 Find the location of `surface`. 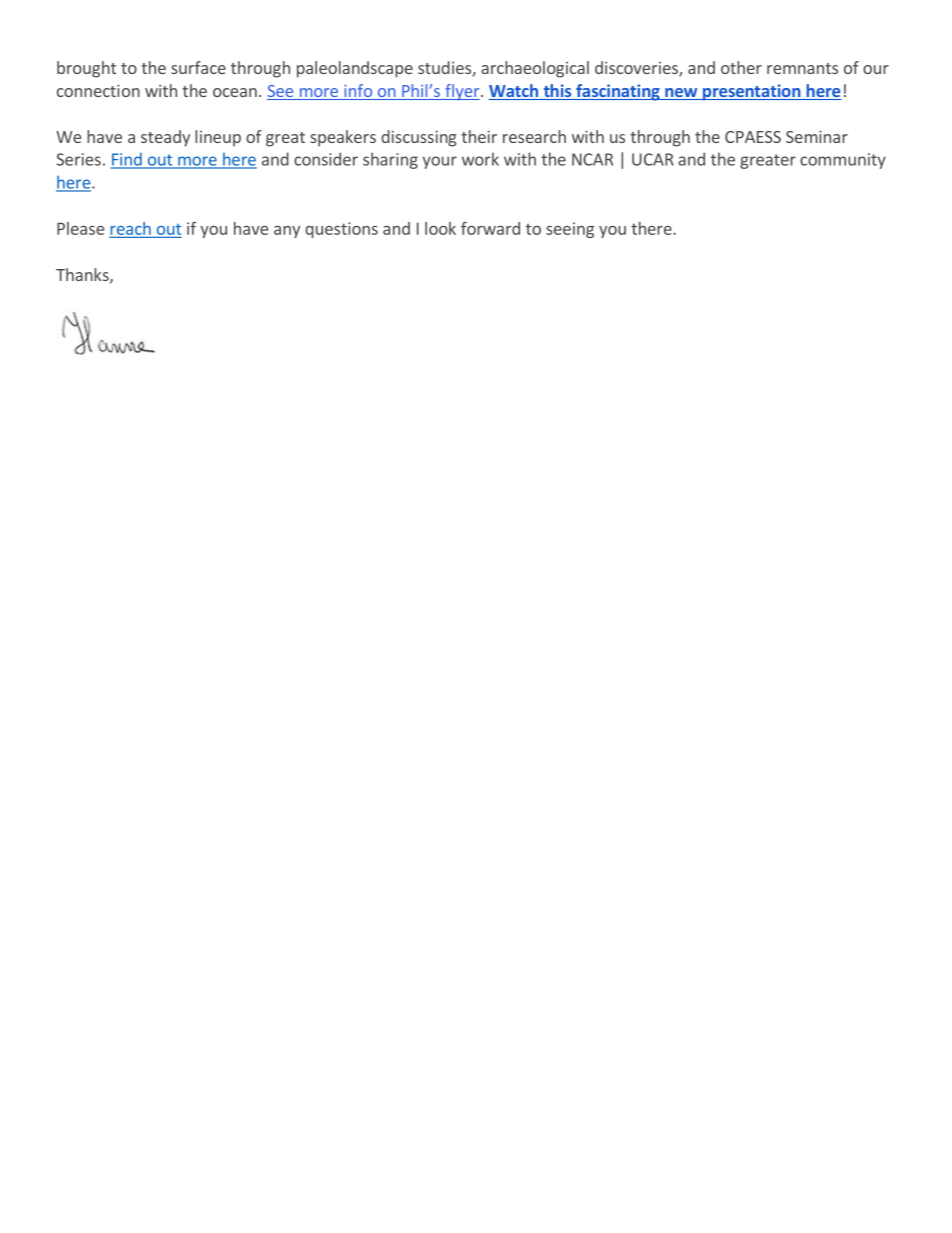

surface is located at coordinates (198, 67).
